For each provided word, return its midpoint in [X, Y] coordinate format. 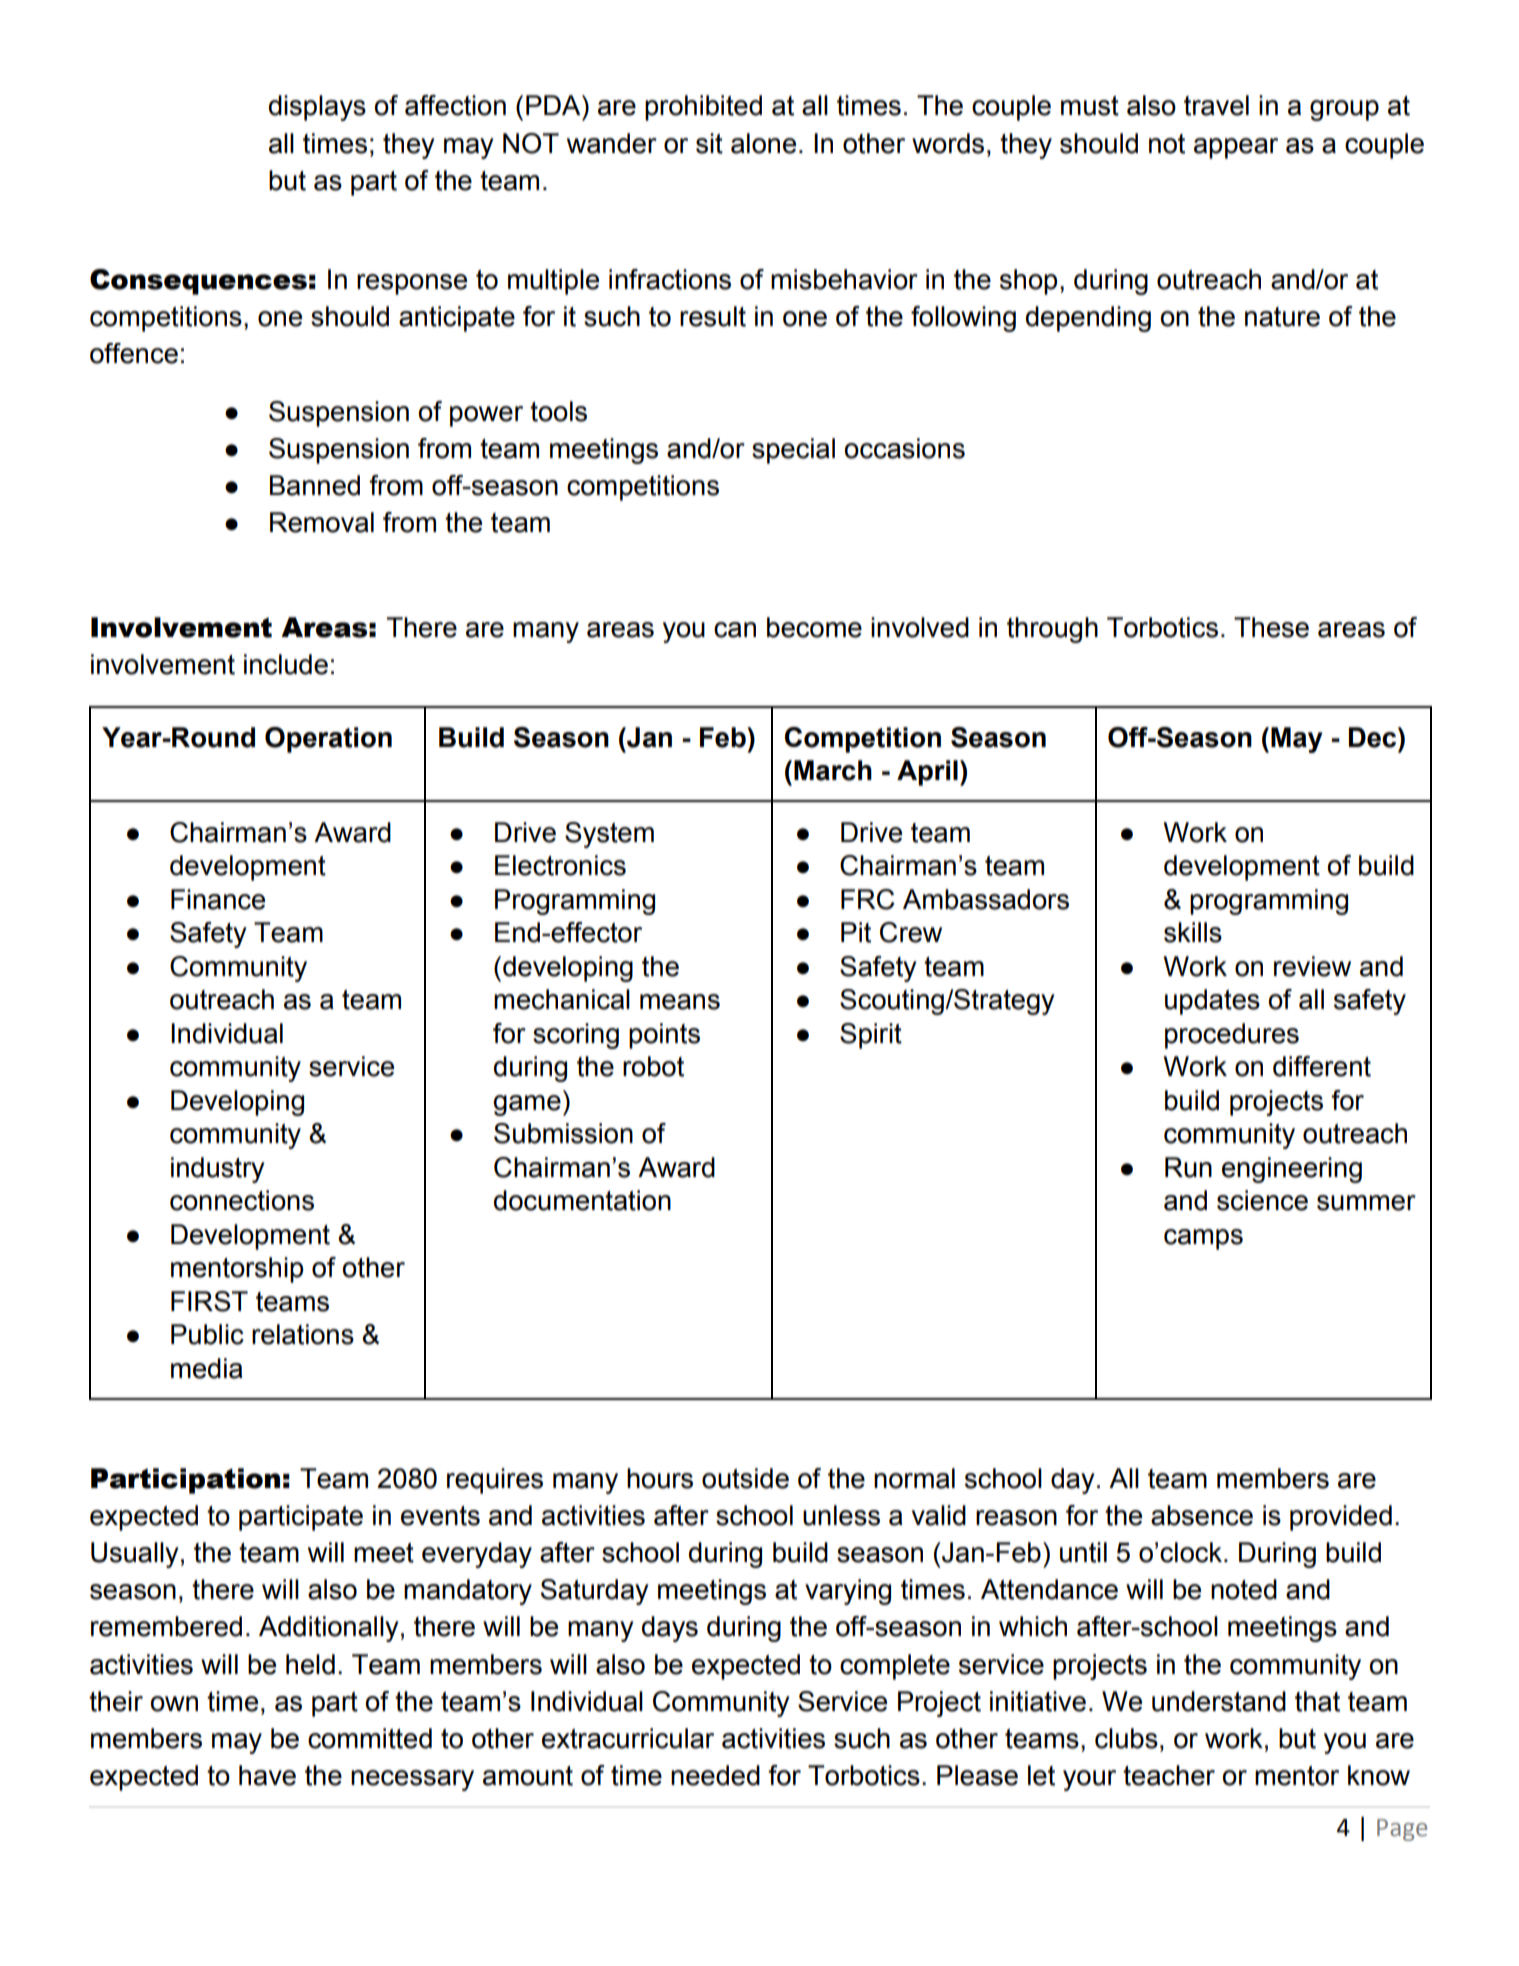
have [267, 1775]
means [680, 1002]
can [735, 630]
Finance [218, 899]
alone [763, 143]
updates [1212, 1002]
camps [1203, 1239]
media [207, 1368]
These [1271, 627]
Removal [322, 522]
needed [715, 1775]
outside [745, 1478]
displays [317, 108]
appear [1236, 148]
